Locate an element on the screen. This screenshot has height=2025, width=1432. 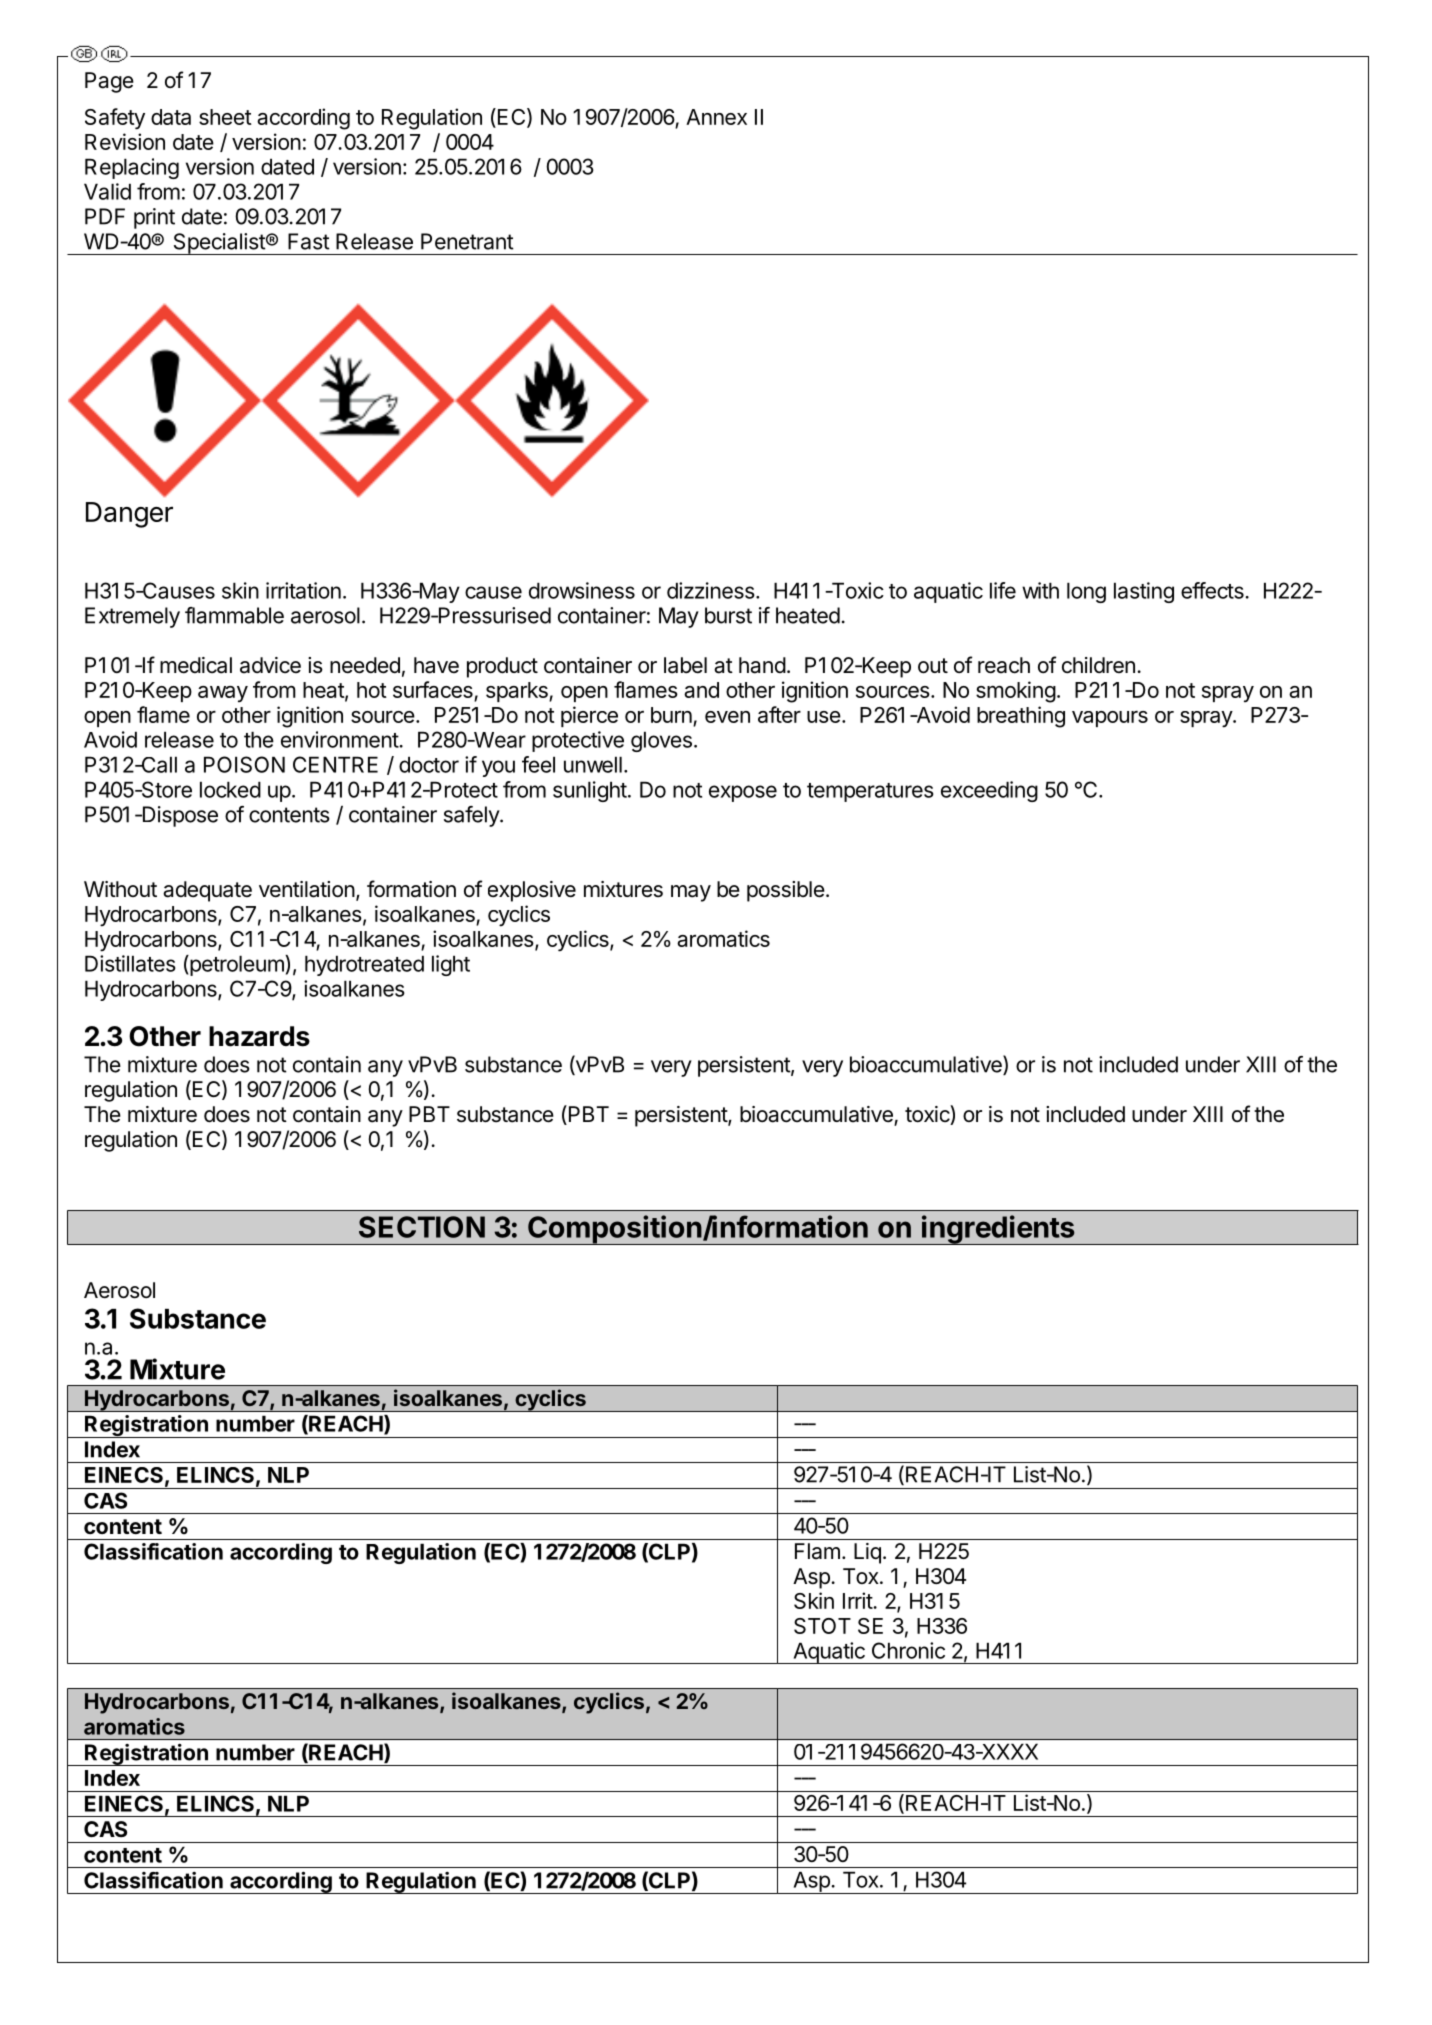
ingredients is located at coordinates (998, 1230).
